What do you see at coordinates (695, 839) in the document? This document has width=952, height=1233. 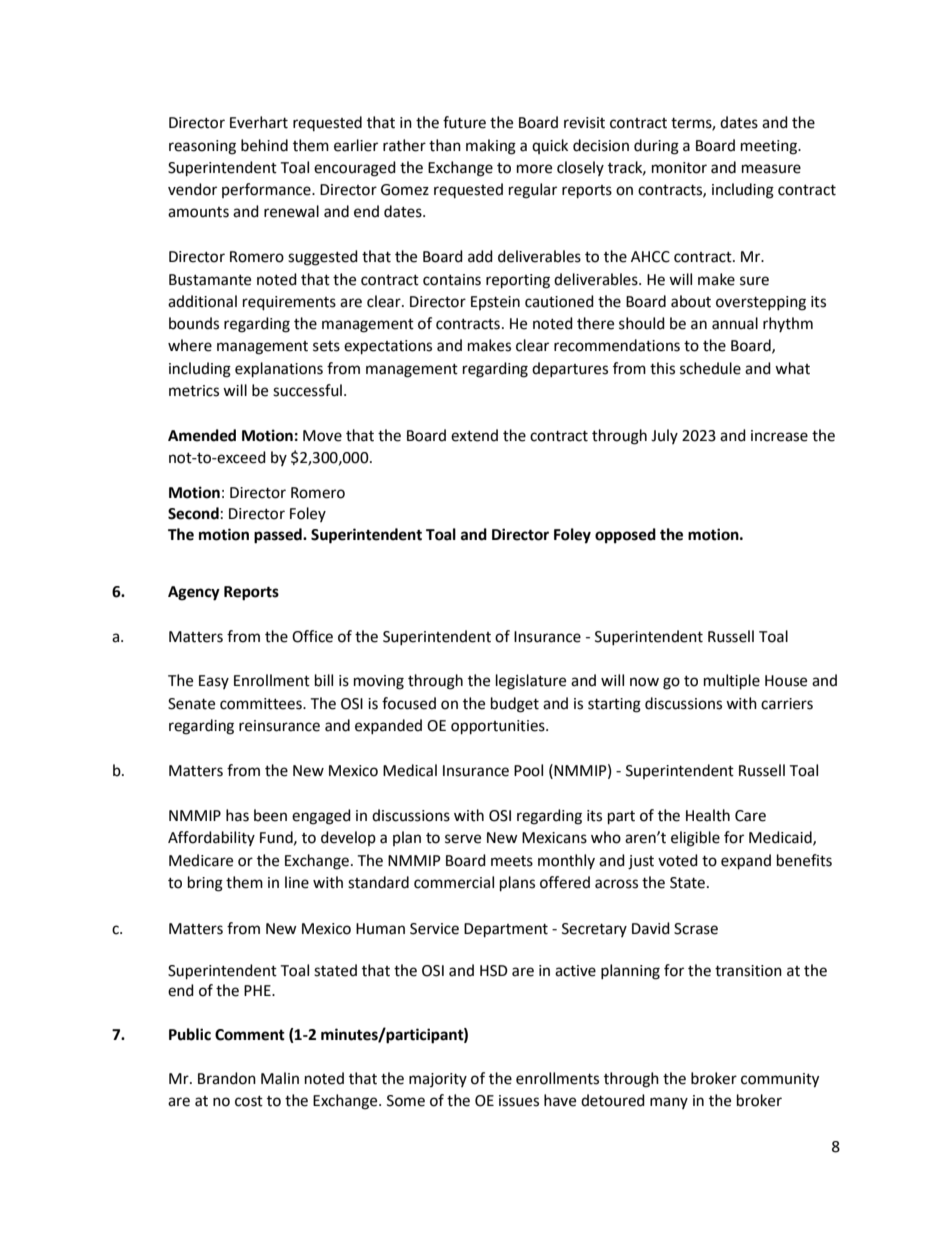 I see `eligible` at bounding box center [695, 839].
